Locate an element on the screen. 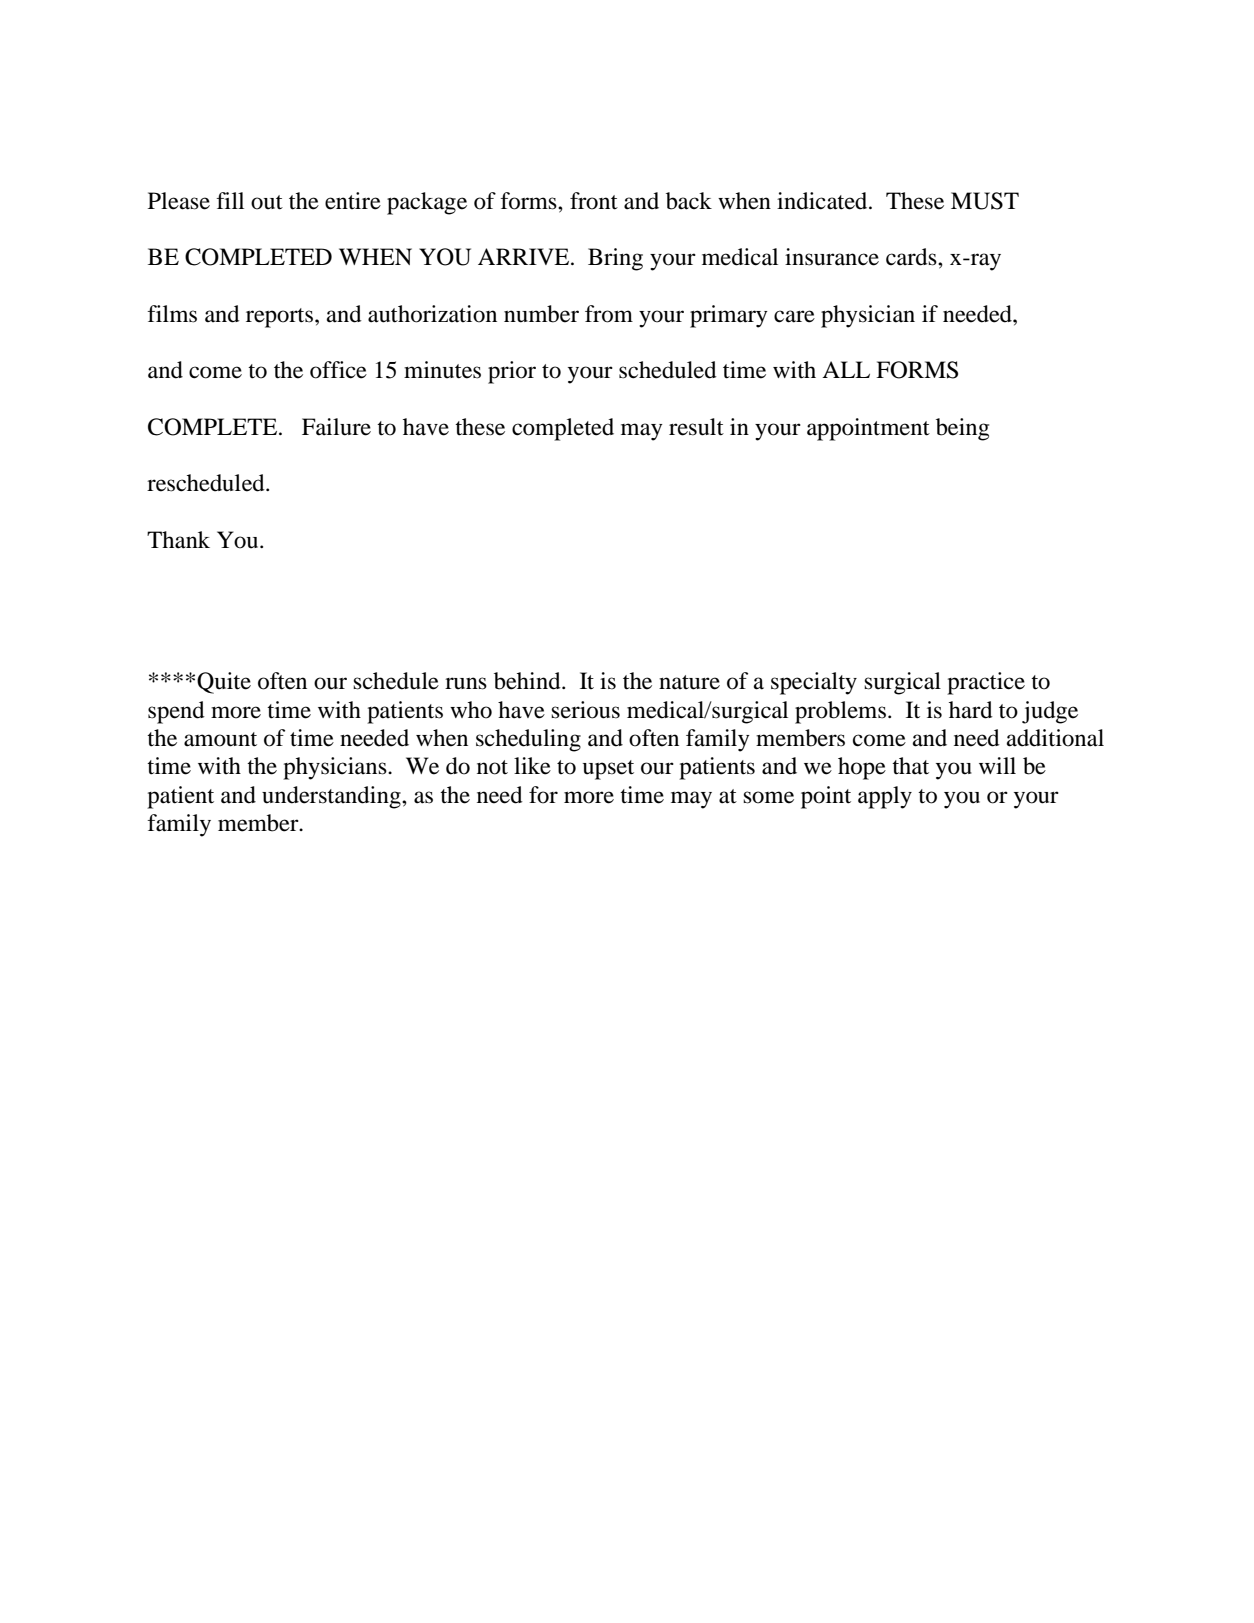 This screenshot has width=1254, height=1623. practice is located at coordinates (986, 683).
